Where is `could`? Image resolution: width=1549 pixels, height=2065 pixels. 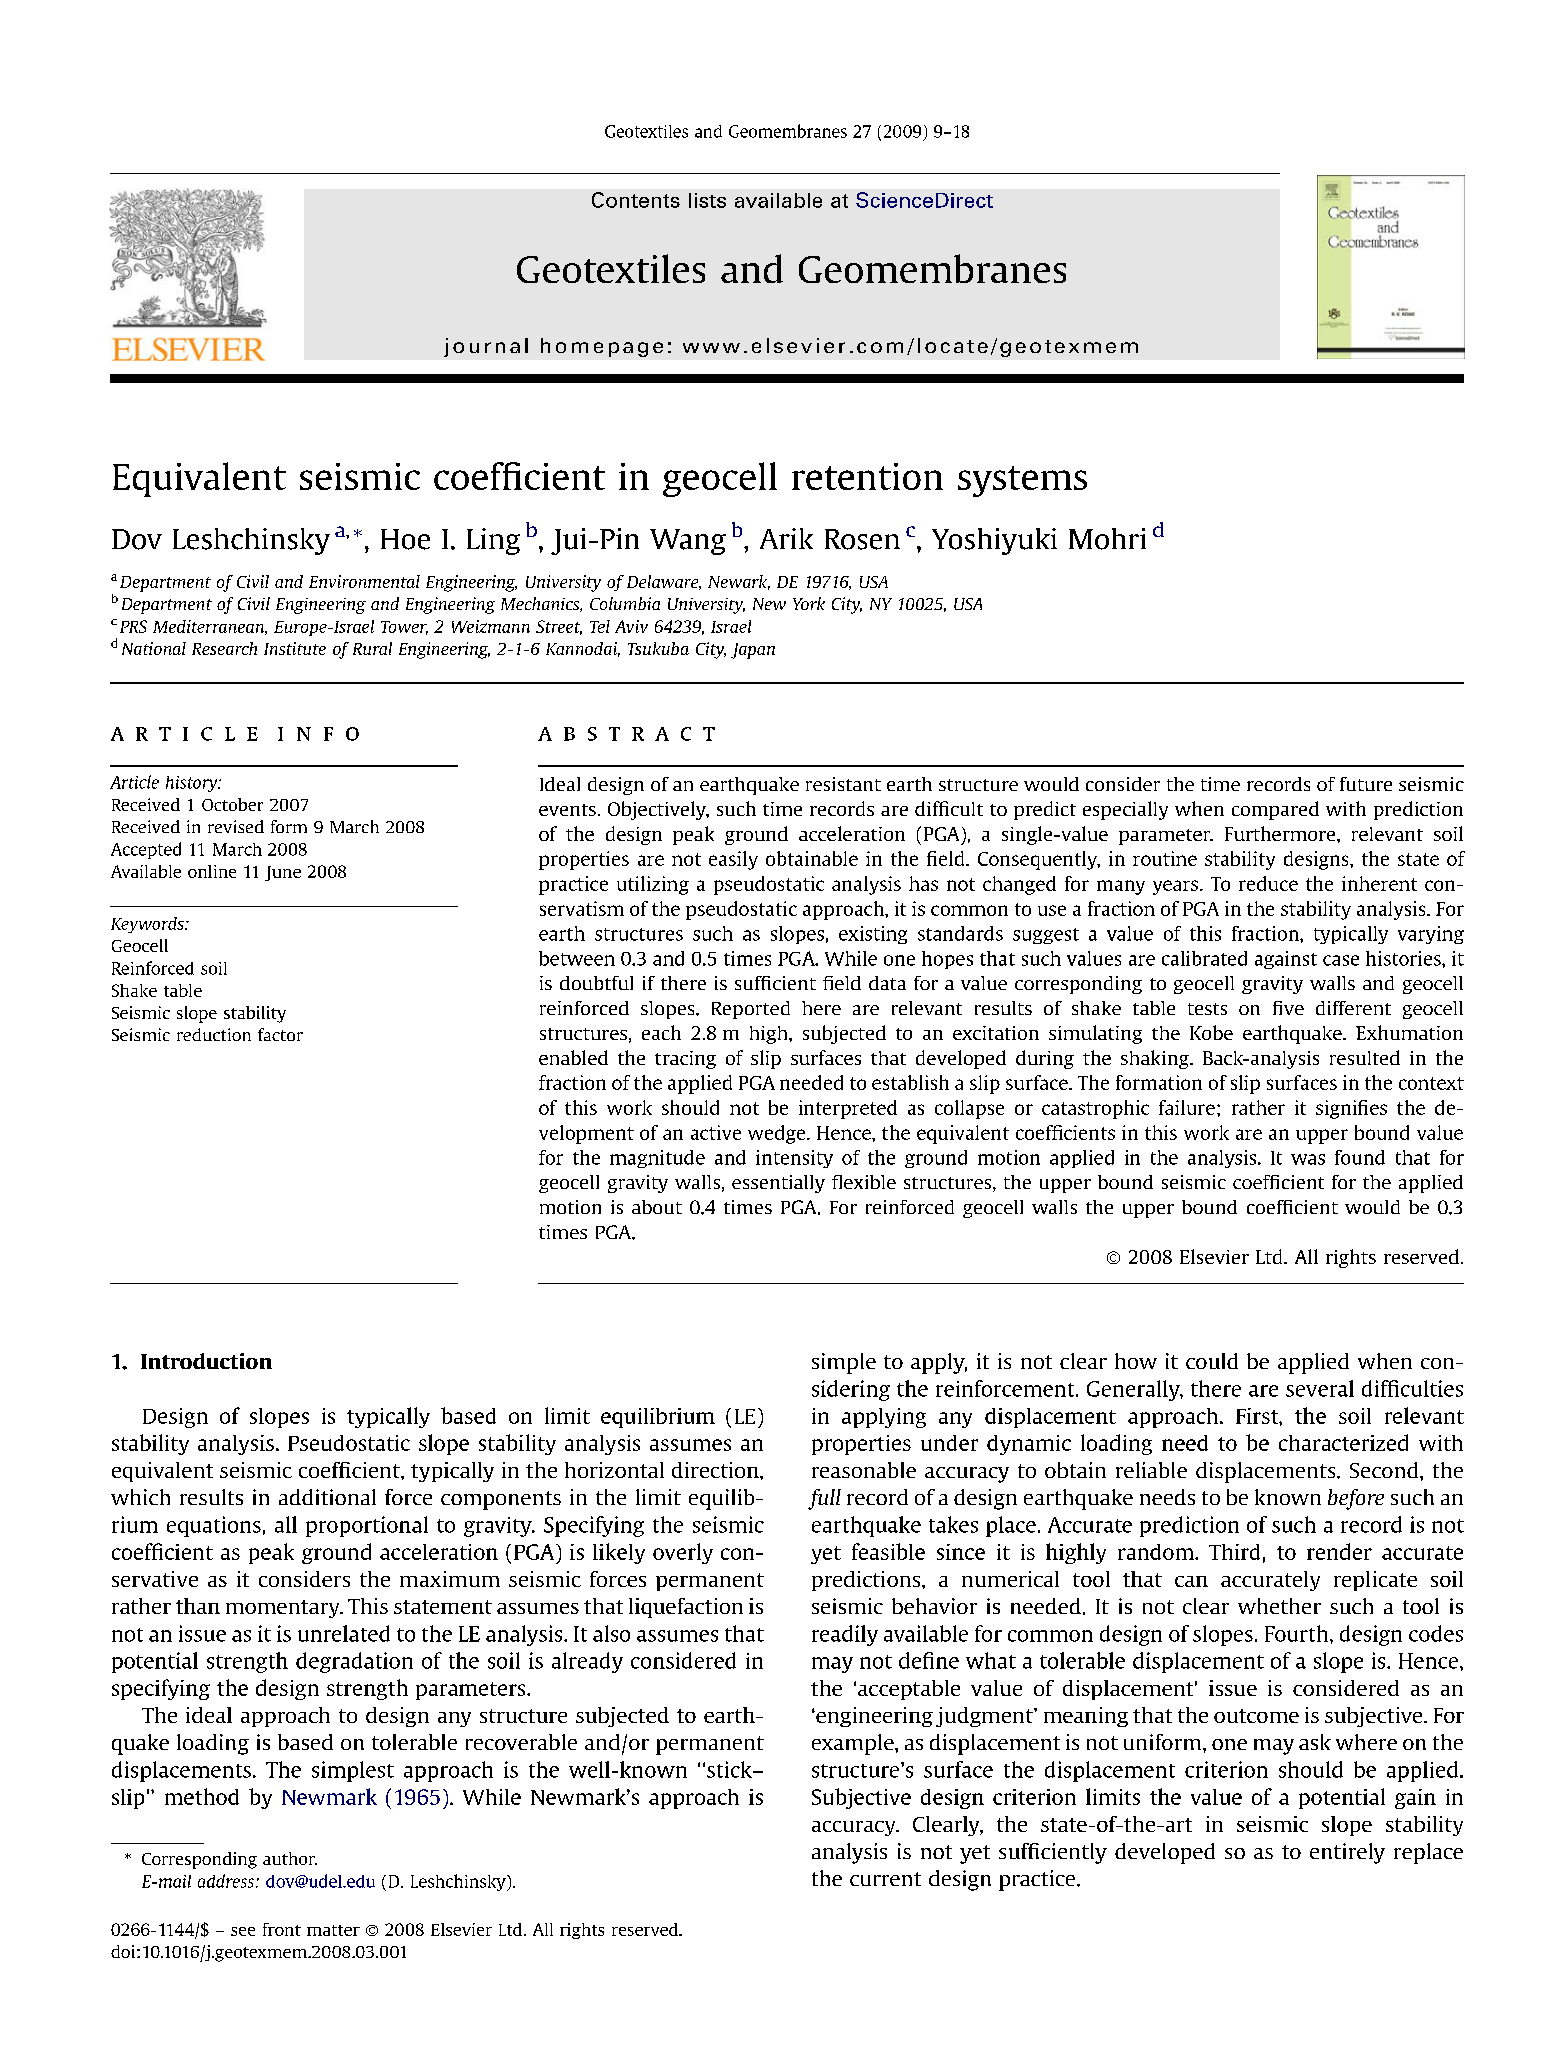
could is located at coordinates (1212, 1361).
